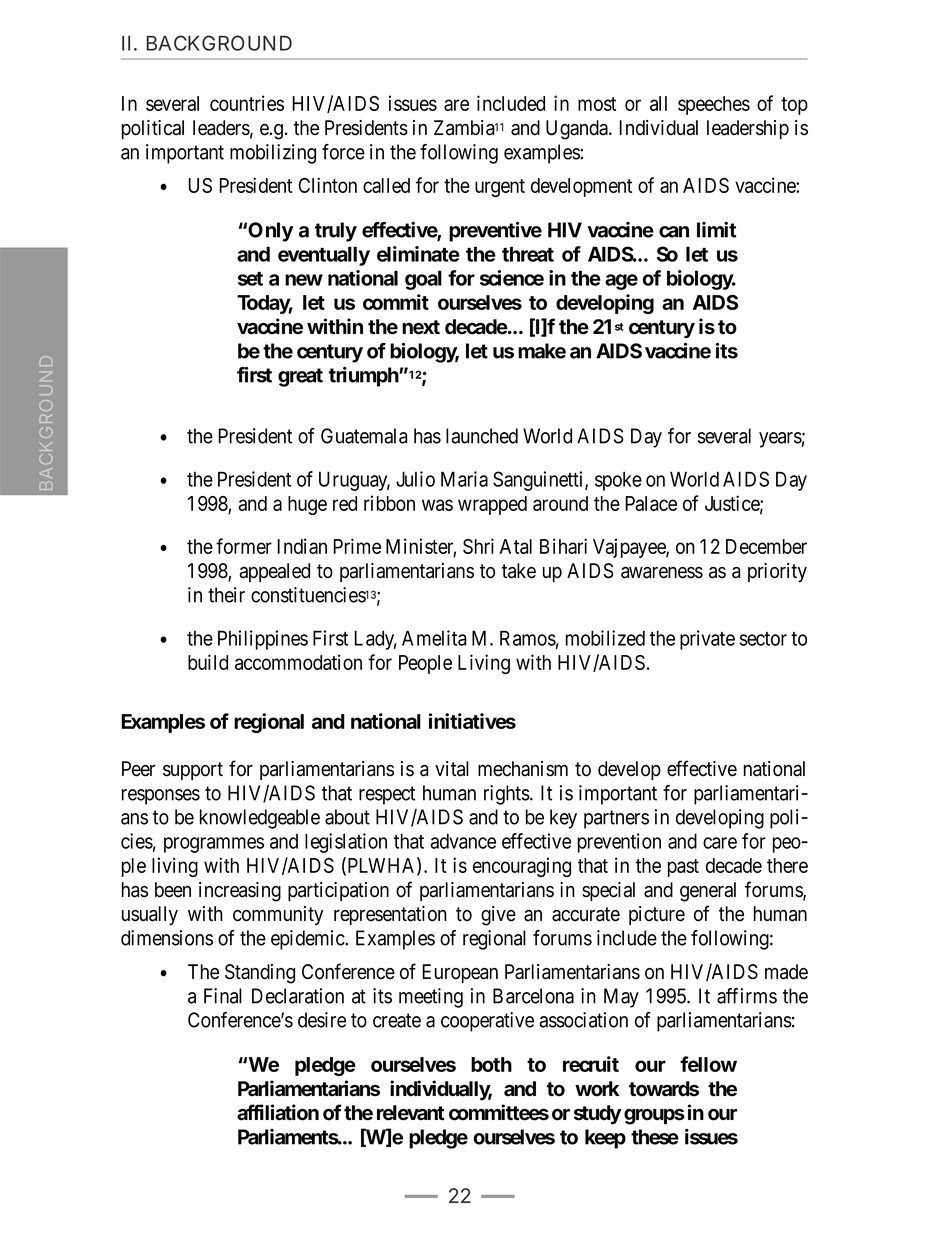 Image resolution: width=952 pixels, height=1238 pixels. Describe the element at coordinates (714, 105) in the screenshot. I see `speeches` at that location.
